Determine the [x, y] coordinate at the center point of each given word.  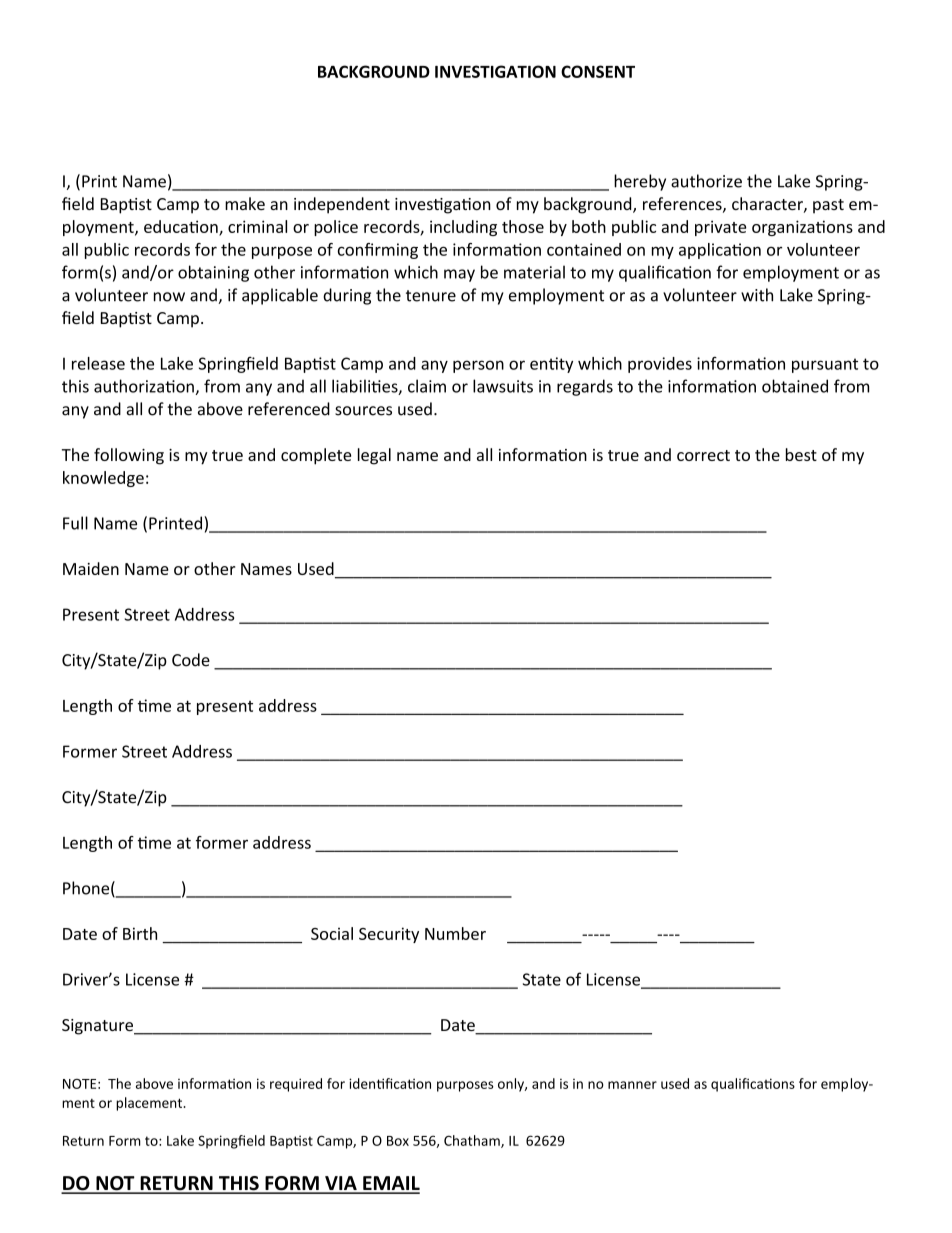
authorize [706, 181]
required [296, 1085]
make [245, 203]
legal [374, 456]
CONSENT [598, 71]
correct [703, 455]
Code [191, 660]
